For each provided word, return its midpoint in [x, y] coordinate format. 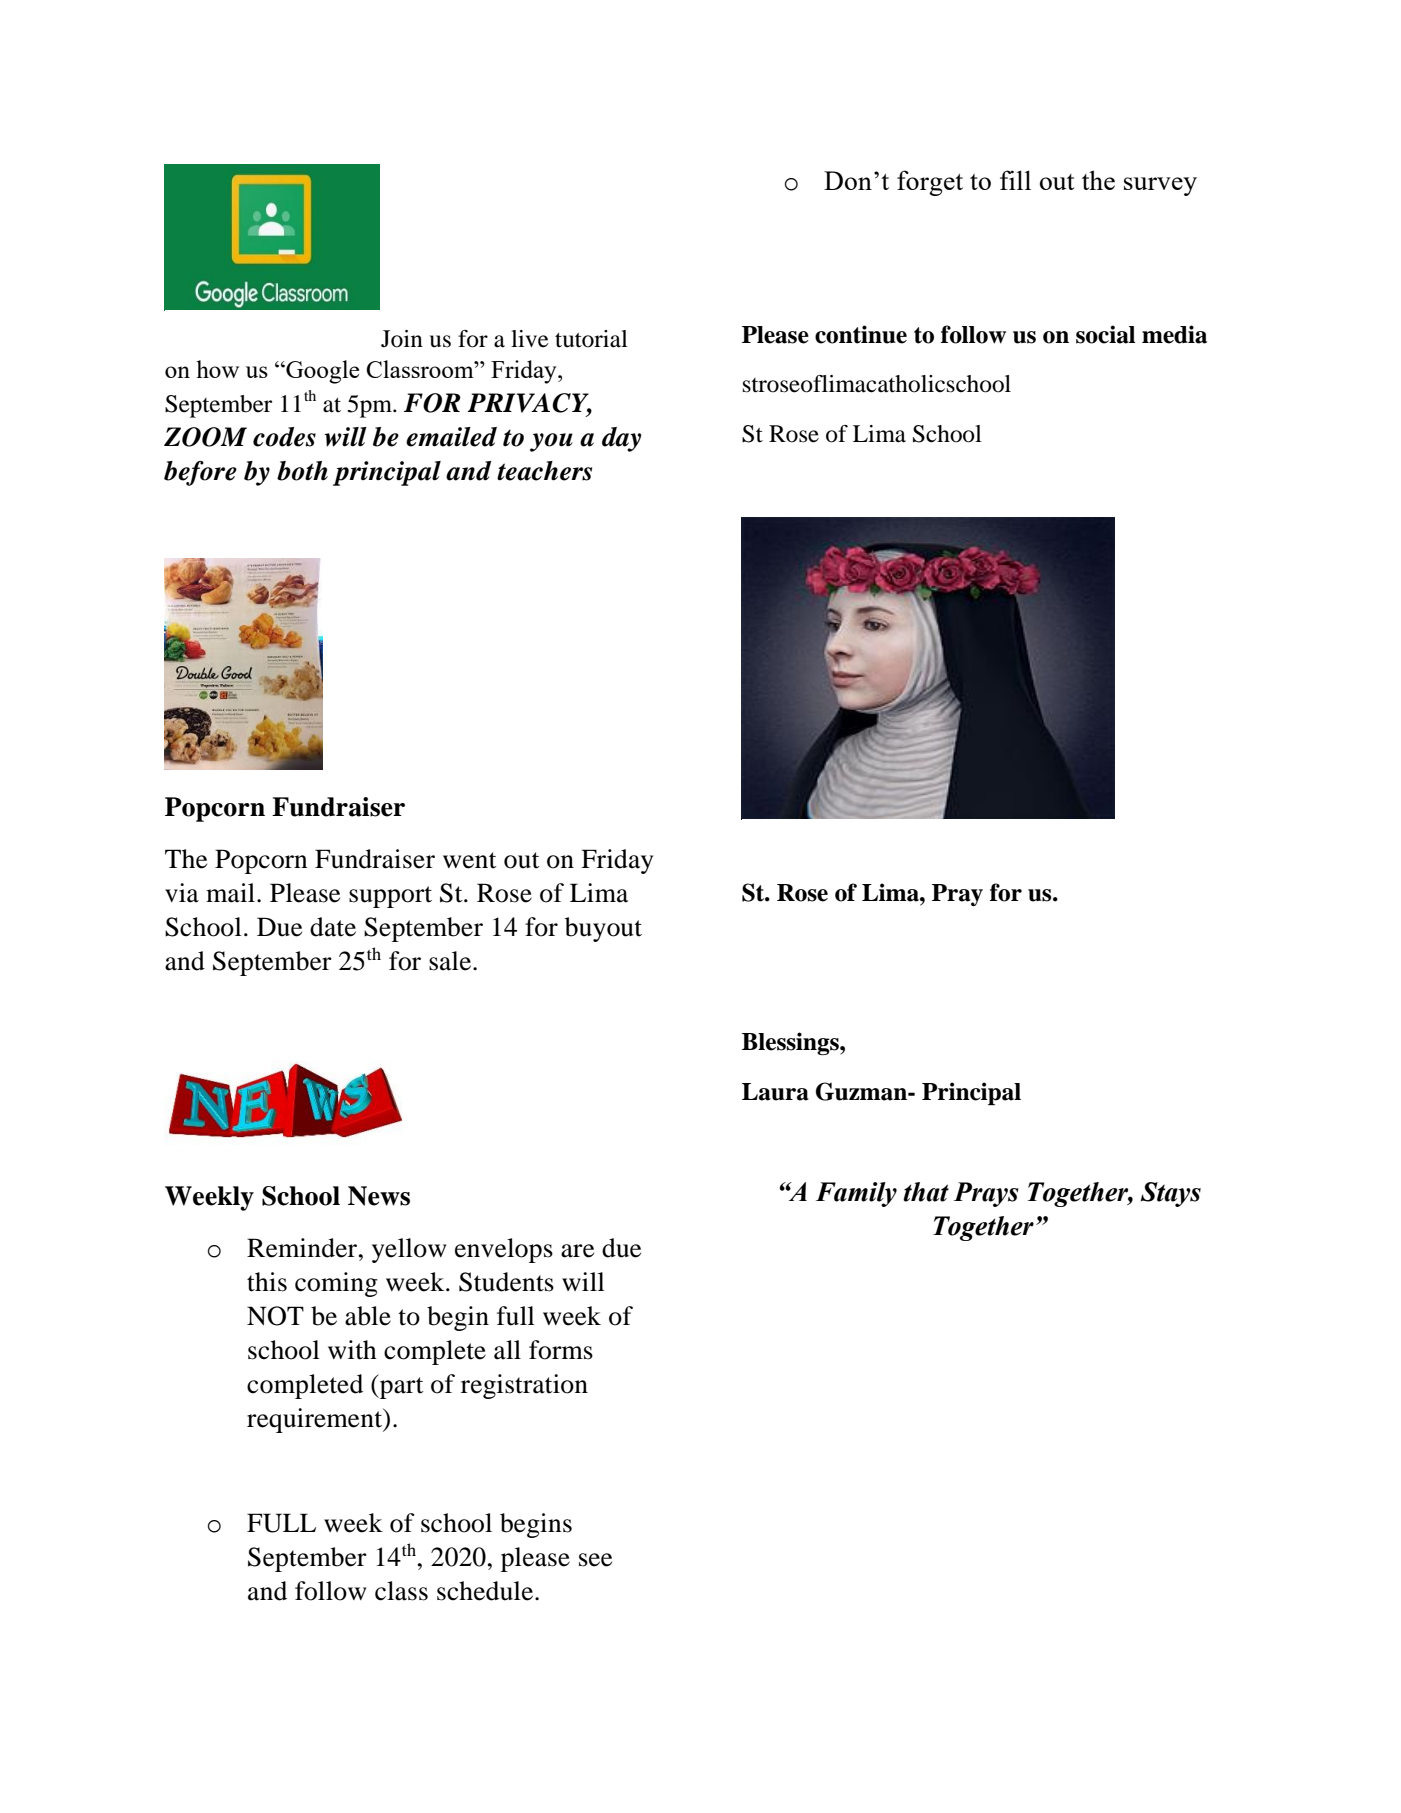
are [577, 1251]
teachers [544, 471]
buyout [603, 929]
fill [1015, 180]
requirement [316, 1420]
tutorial [591, 339]
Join [402, 339]
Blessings [791, 1043]
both [302, 471]
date [333, 927]
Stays [1171, 1194]
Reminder [303, 1248]
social [1105, 334]
